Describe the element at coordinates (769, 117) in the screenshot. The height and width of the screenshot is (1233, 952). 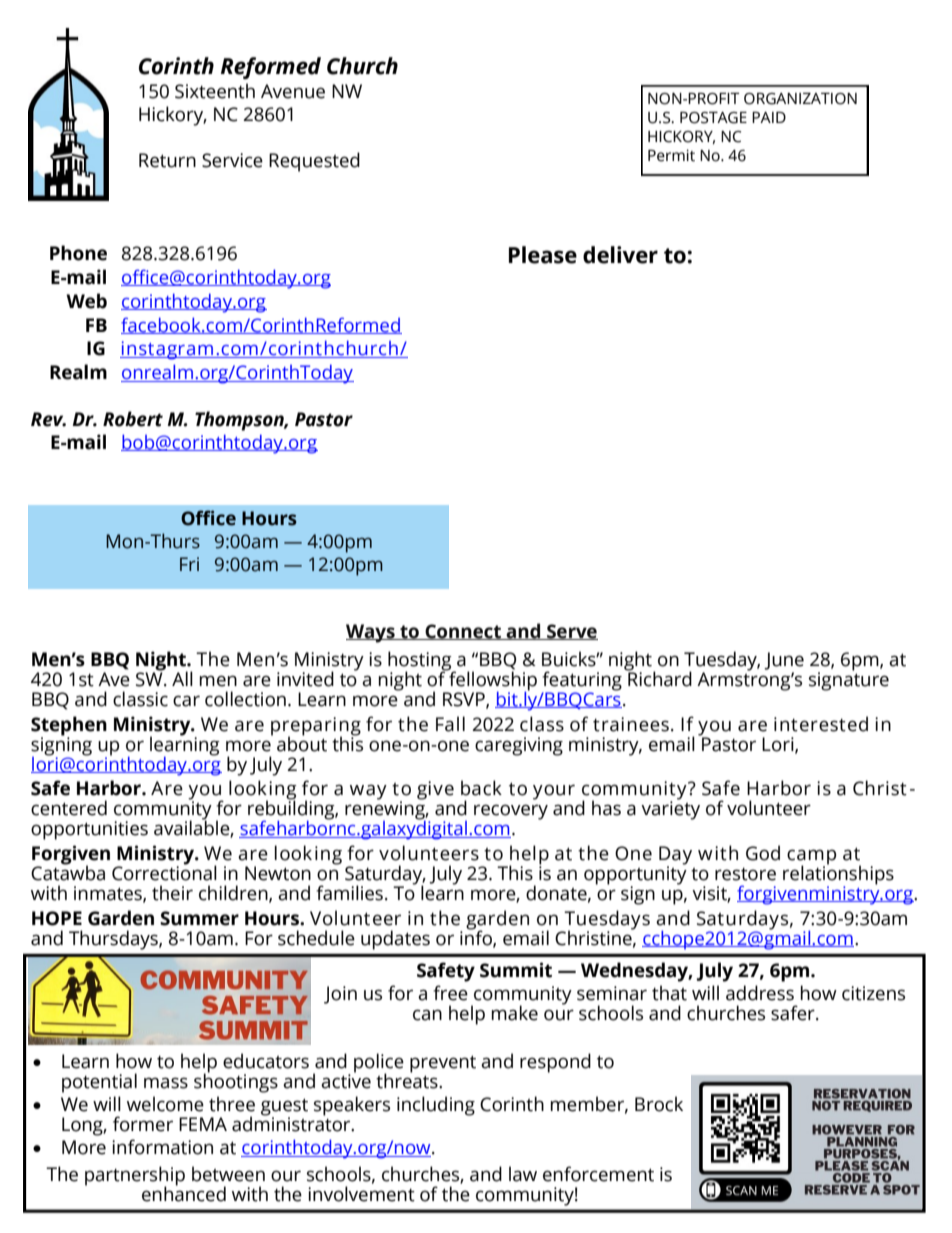
I see `PAID` at that location.
